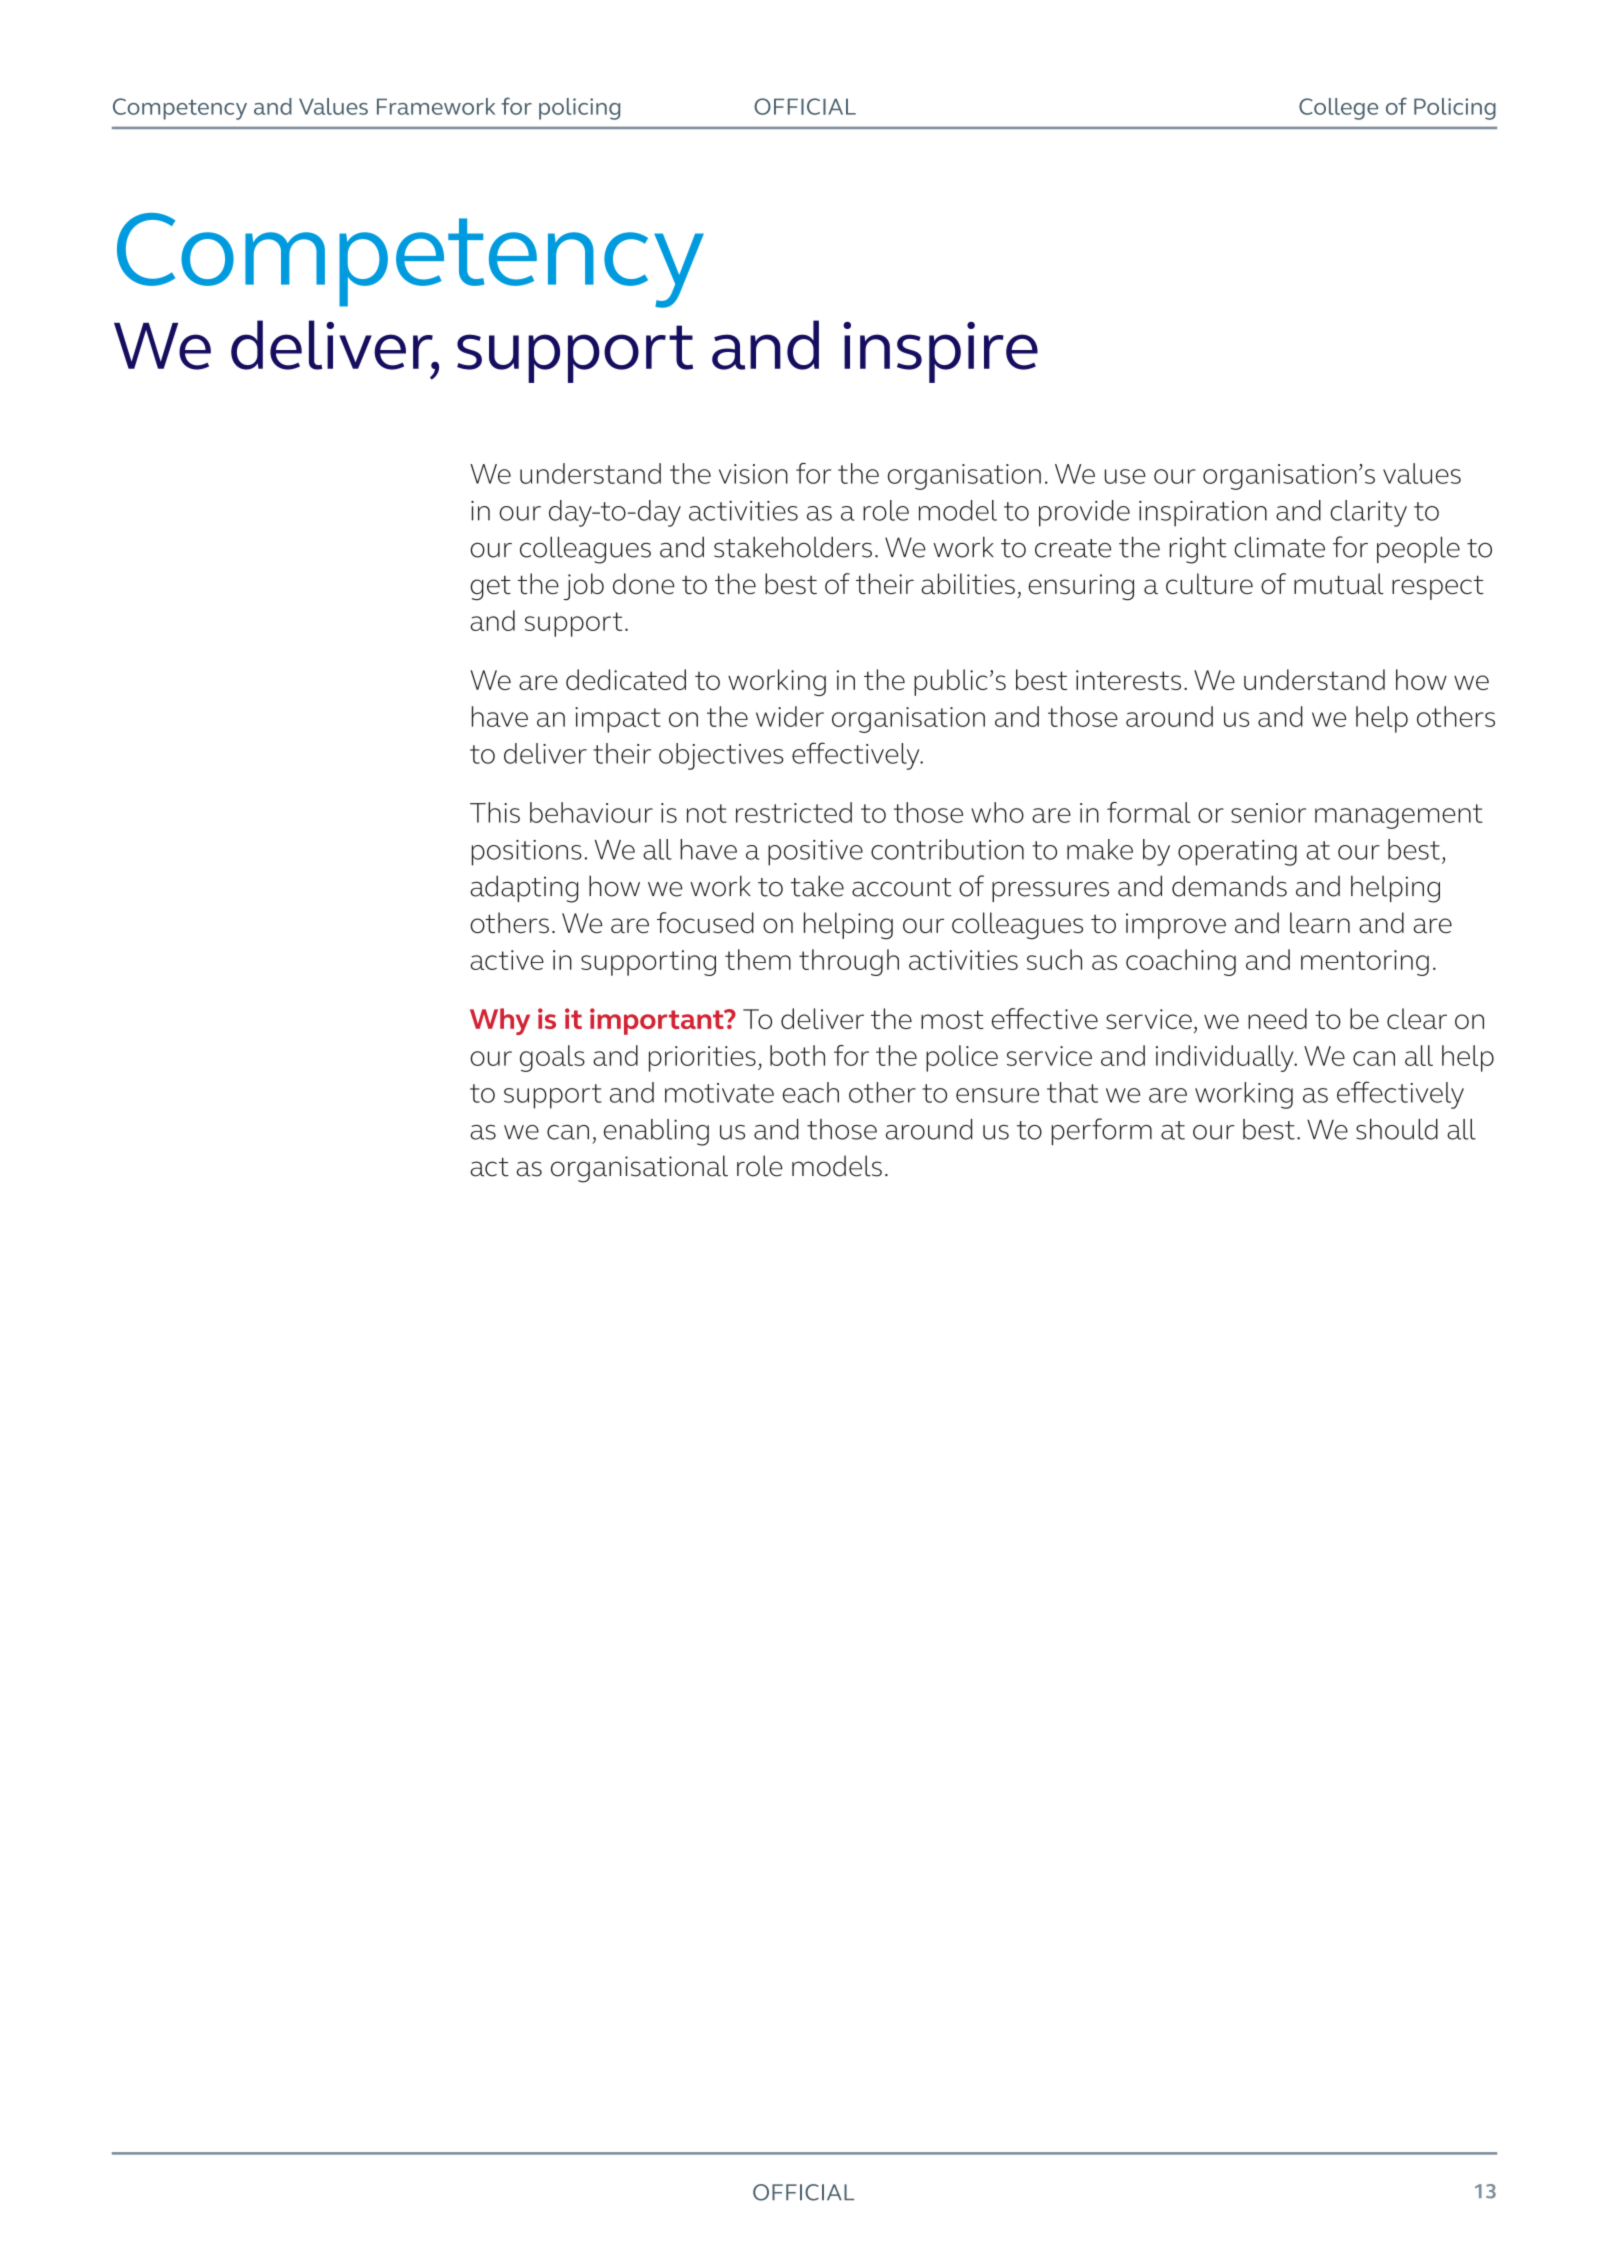  What do you see at coordinates (1338, 109) in the screenshot?
I see `College` at bounding box center [1338, 109].
